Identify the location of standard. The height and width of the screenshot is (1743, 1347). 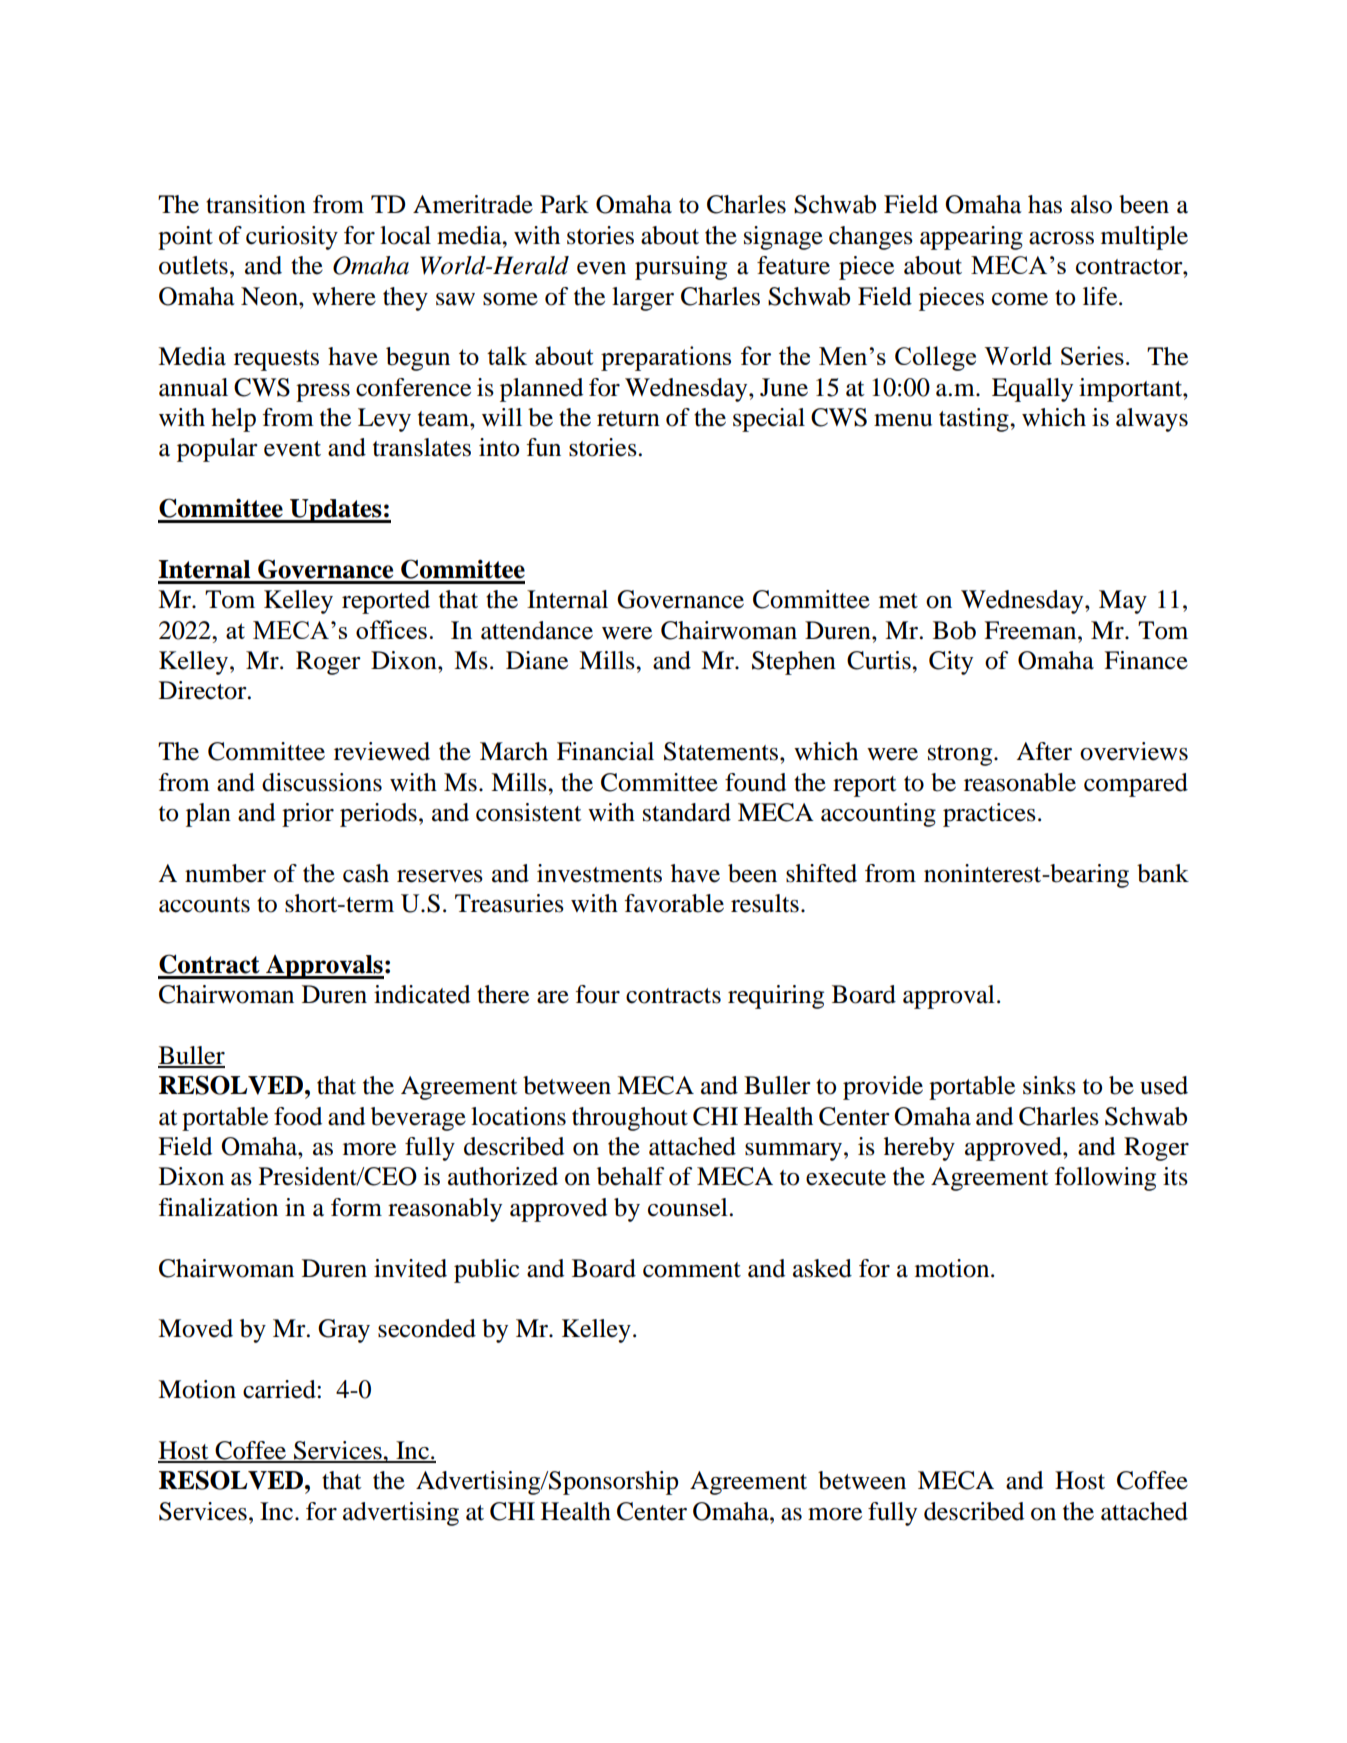
(687, 812).
